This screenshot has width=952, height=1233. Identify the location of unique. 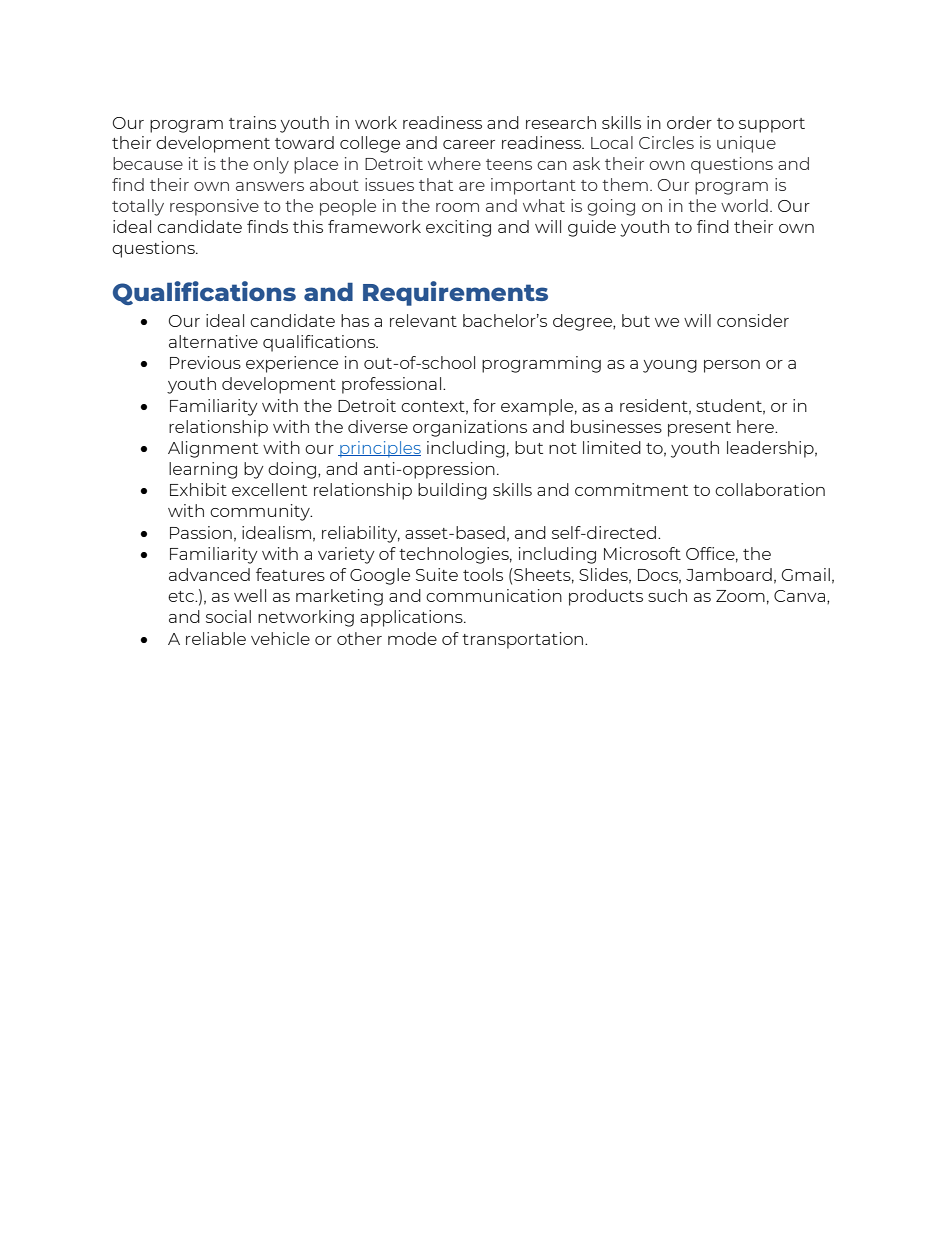
(746, 144).
